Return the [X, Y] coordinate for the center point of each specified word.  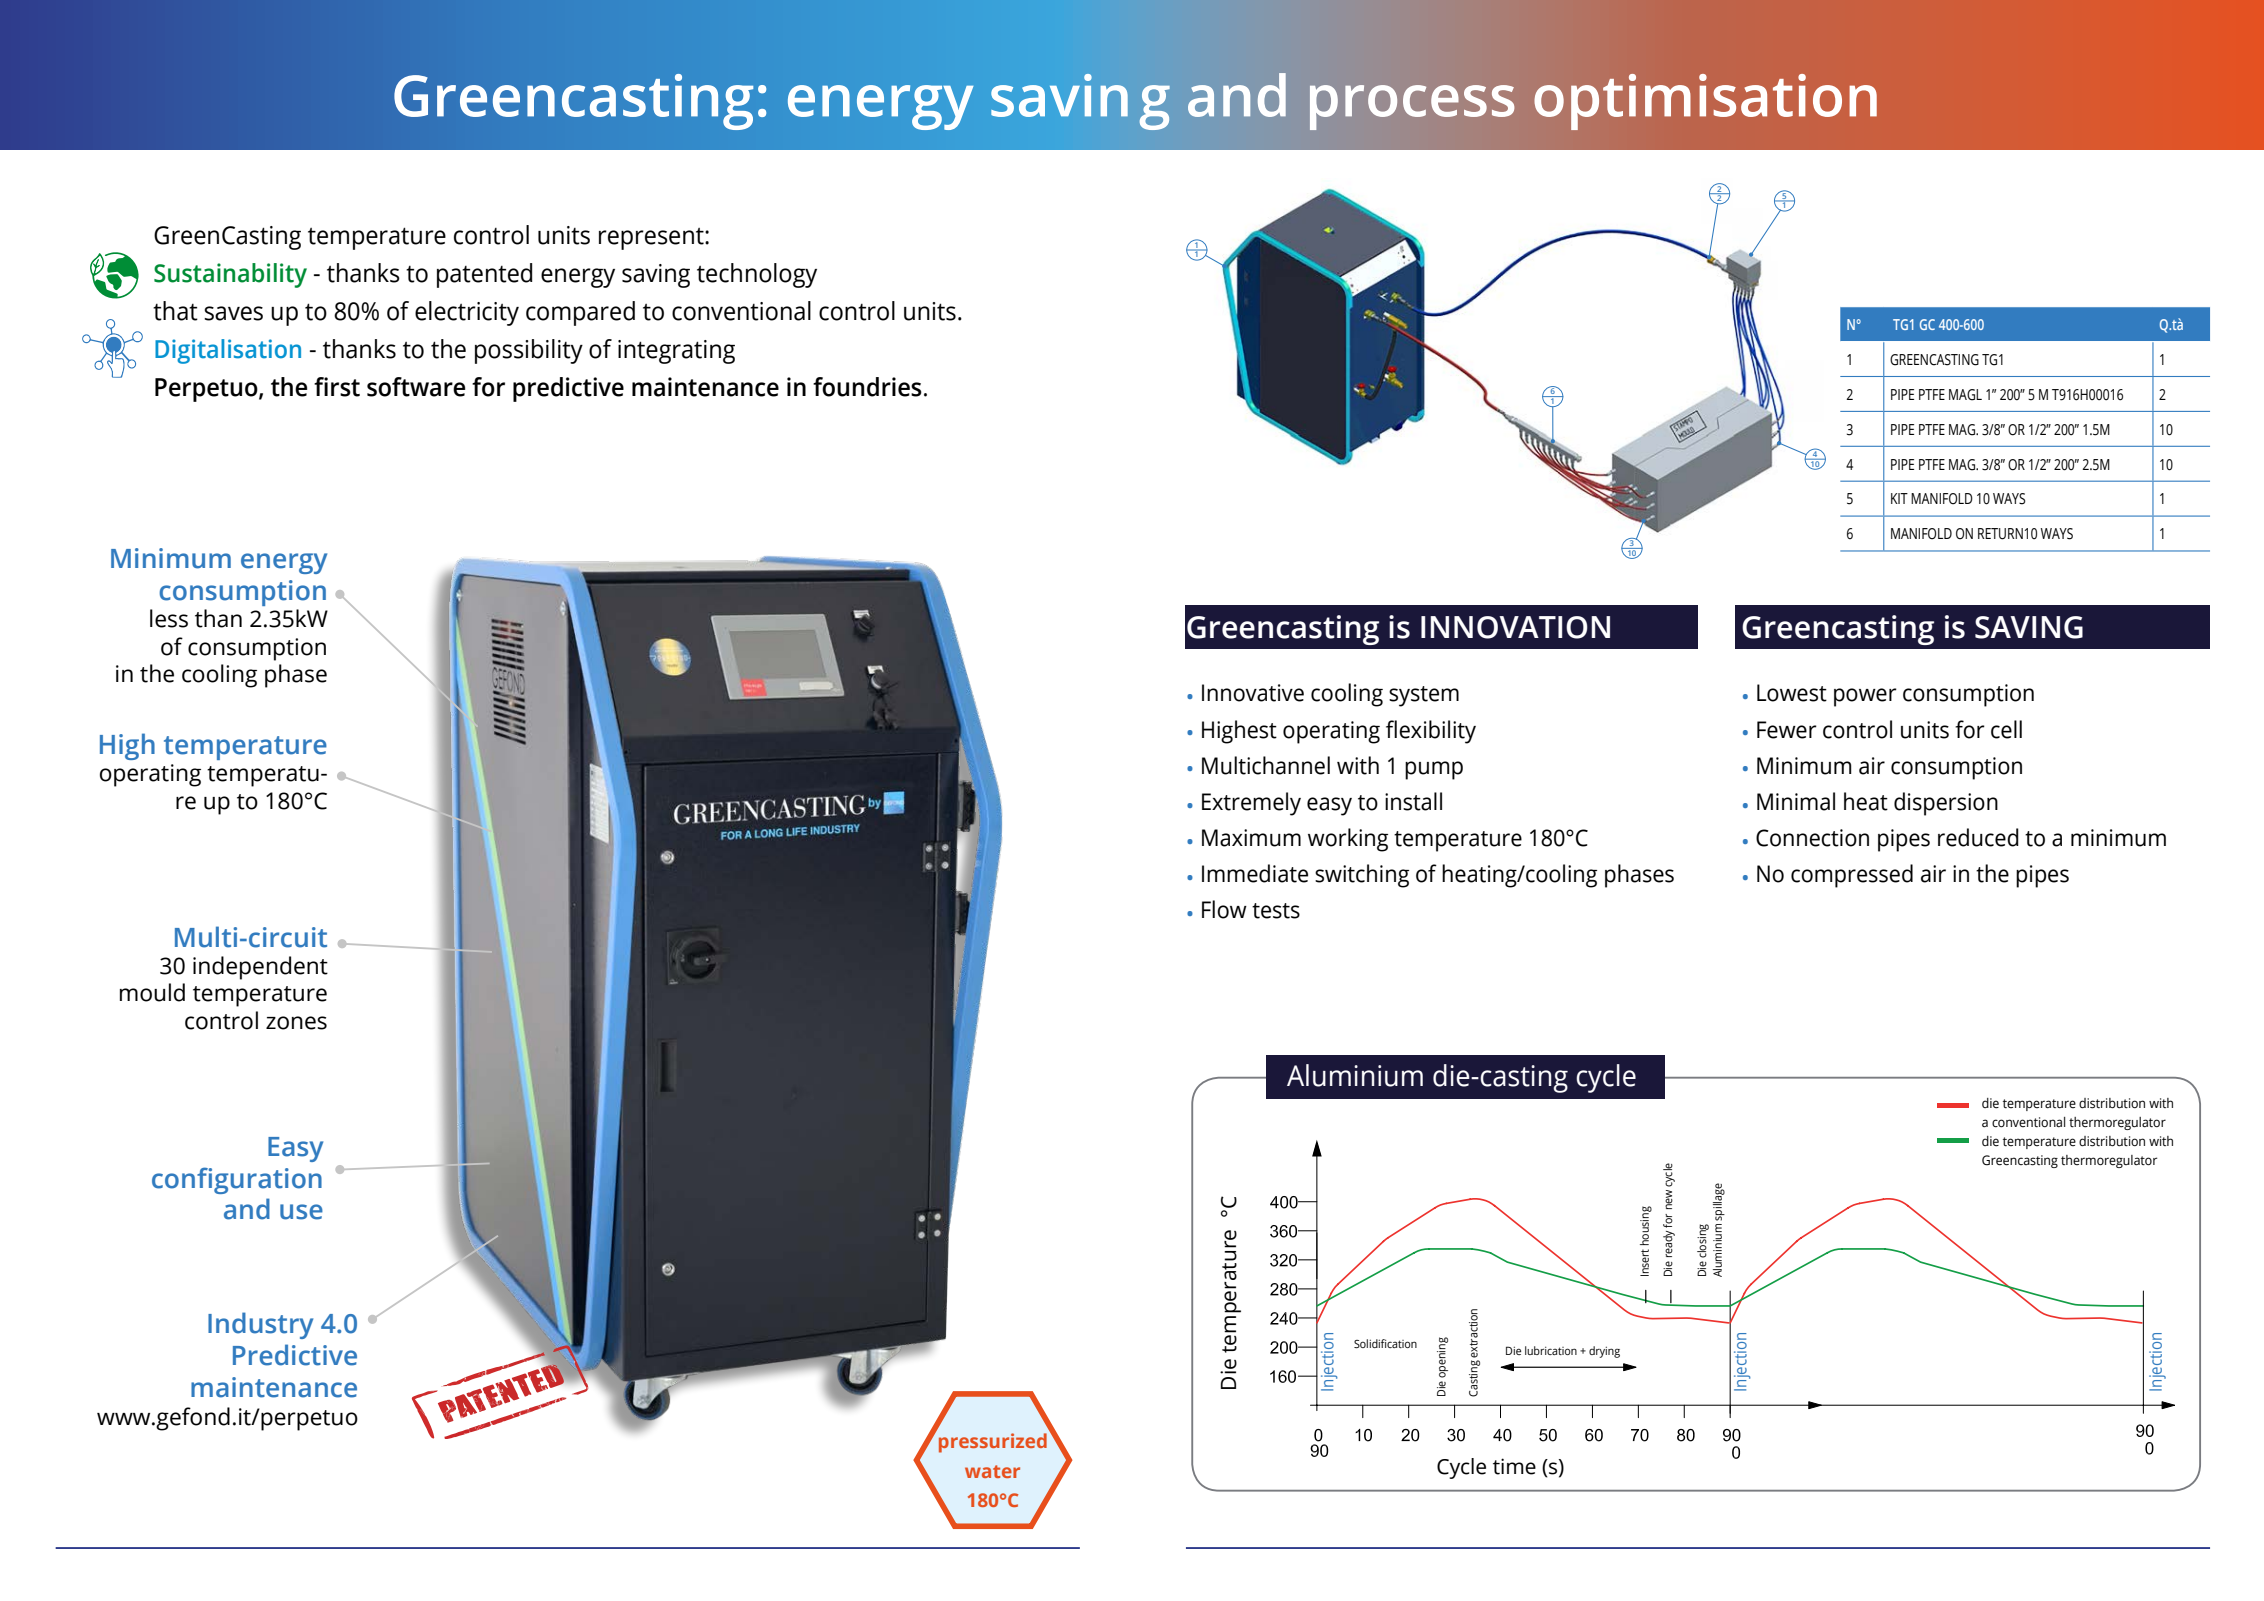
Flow [1224, 909]
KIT [1899, 498]
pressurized [993, 1443]
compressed [1852, 876]
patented [484, 275]
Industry [260, 1325]
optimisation [1705, 102]
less [169, 618]
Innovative [1253, 693]
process [1412, 107]
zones [296, 1023]
